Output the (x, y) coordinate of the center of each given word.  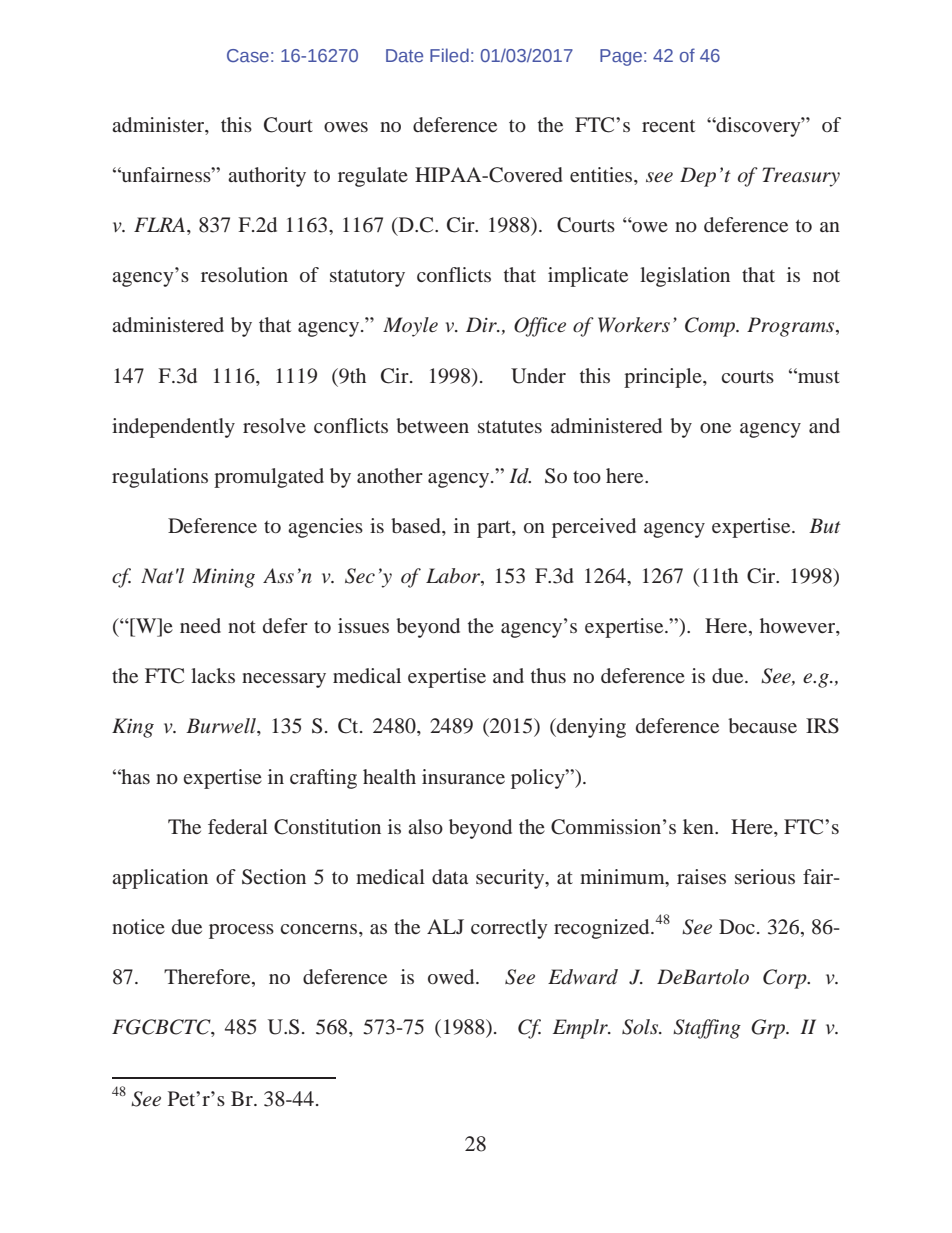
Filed (449, 55)
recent (668, 125)
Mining (223, 578)
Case (248, 55)
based (417, 525)
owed (452, 976)
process (241, 931)
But (825, 525)
